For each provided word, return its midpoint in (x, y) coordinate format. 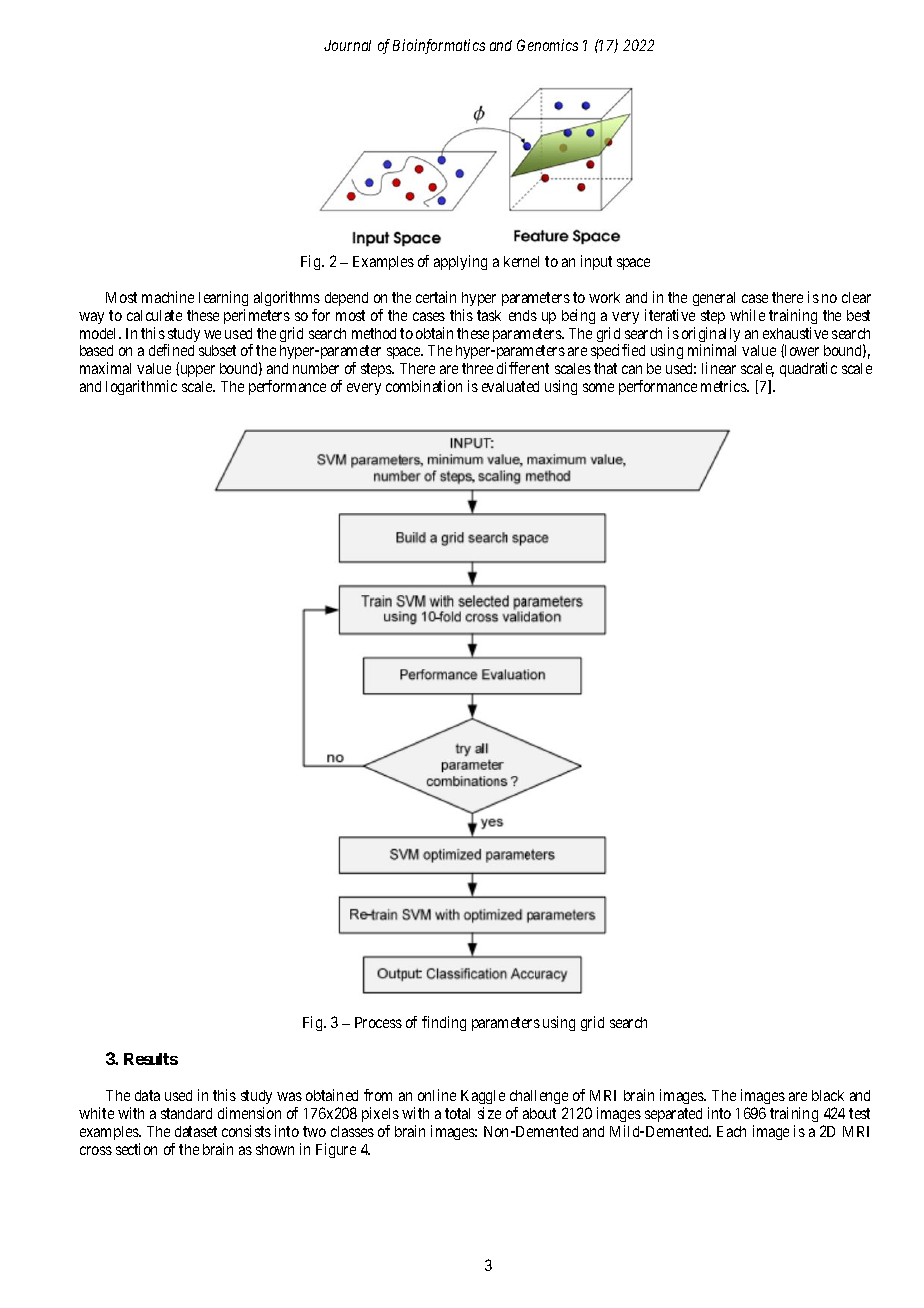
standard (186, 1113)
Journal (347, 45)
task (489, 315)
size (489, 1113)
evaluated (510, 386)
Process (378, 1022)
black (828, 1095)
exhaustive (795, 333)
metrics (724, 386)
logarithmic (141, 387)
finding (444, 1023)
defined (171, 350)
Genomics (547, 45)
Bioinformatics (439, 46)
